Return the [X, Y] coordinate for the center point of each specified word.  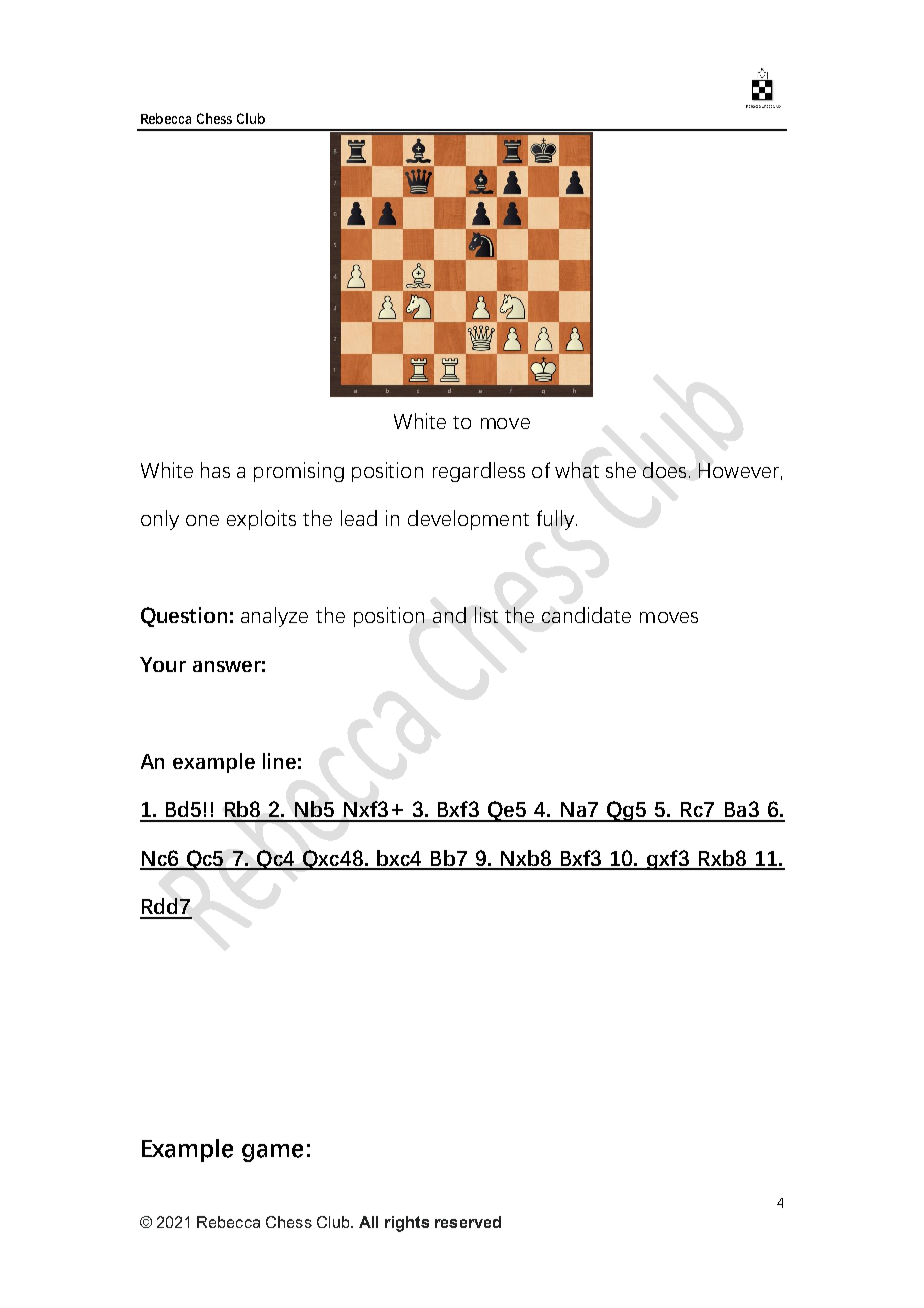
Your [163, 664]
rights [407, 1224]
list [486, 615]
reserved [468, 1222]
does [664, 470]
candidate [586, 615]
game [272, 1153]
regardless [479, 472]
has [215, 470]
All [368, 1222]
